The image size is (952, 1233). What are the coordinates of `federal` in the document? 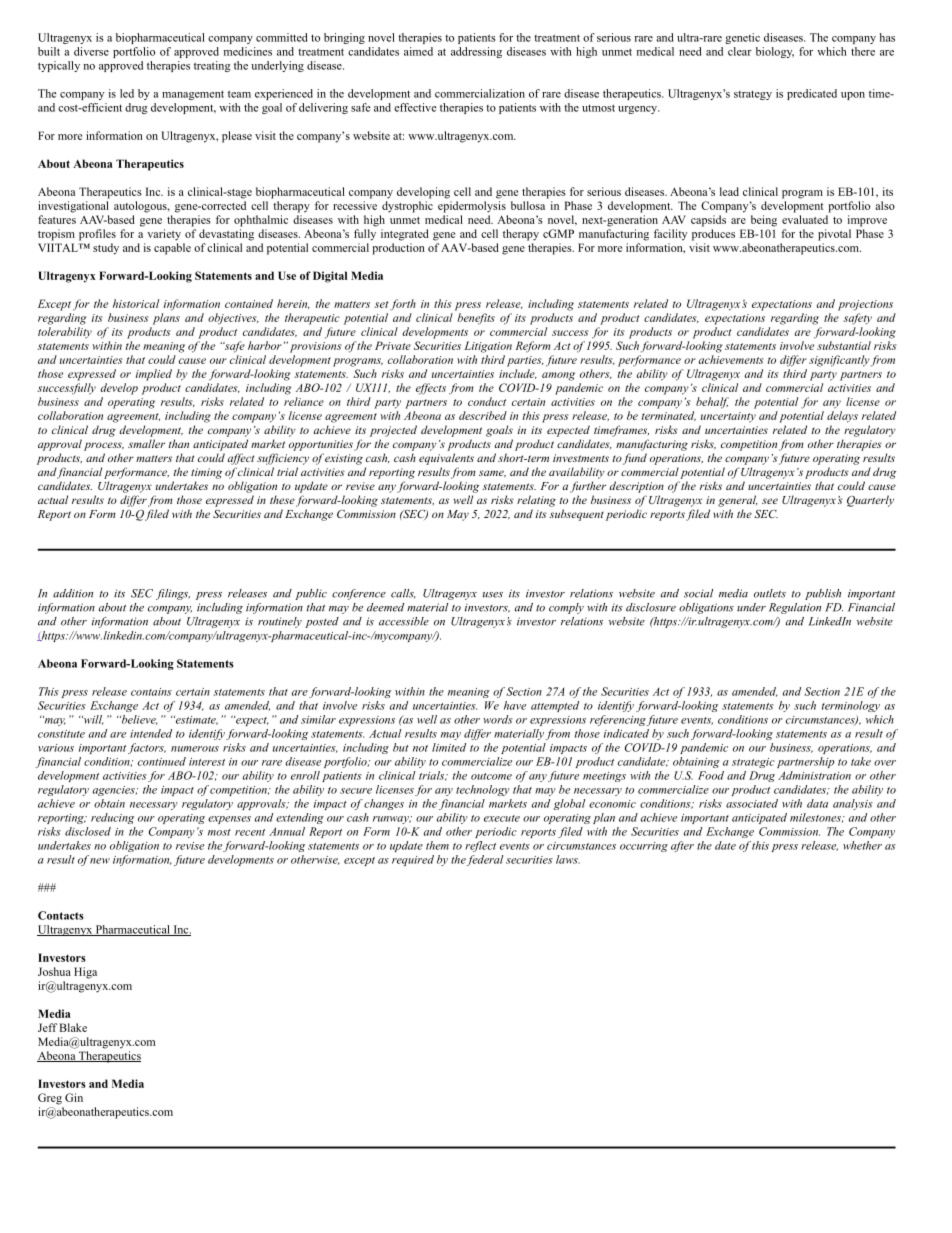 It's located at (485, 860).
